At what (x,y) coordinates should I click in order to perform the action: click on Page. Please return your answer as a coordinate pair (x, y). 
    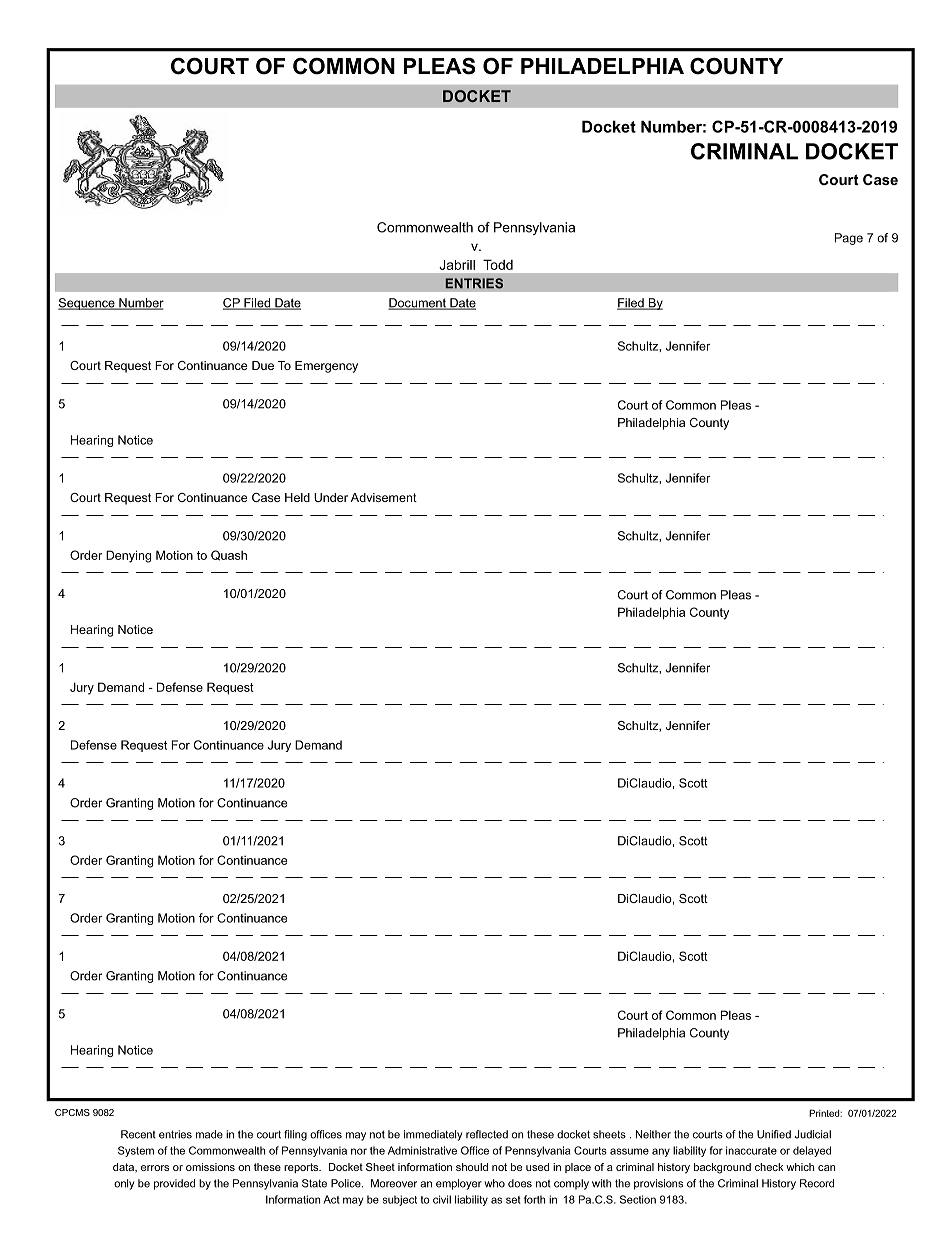
    Looking at the image, I should click on (849, 239).
